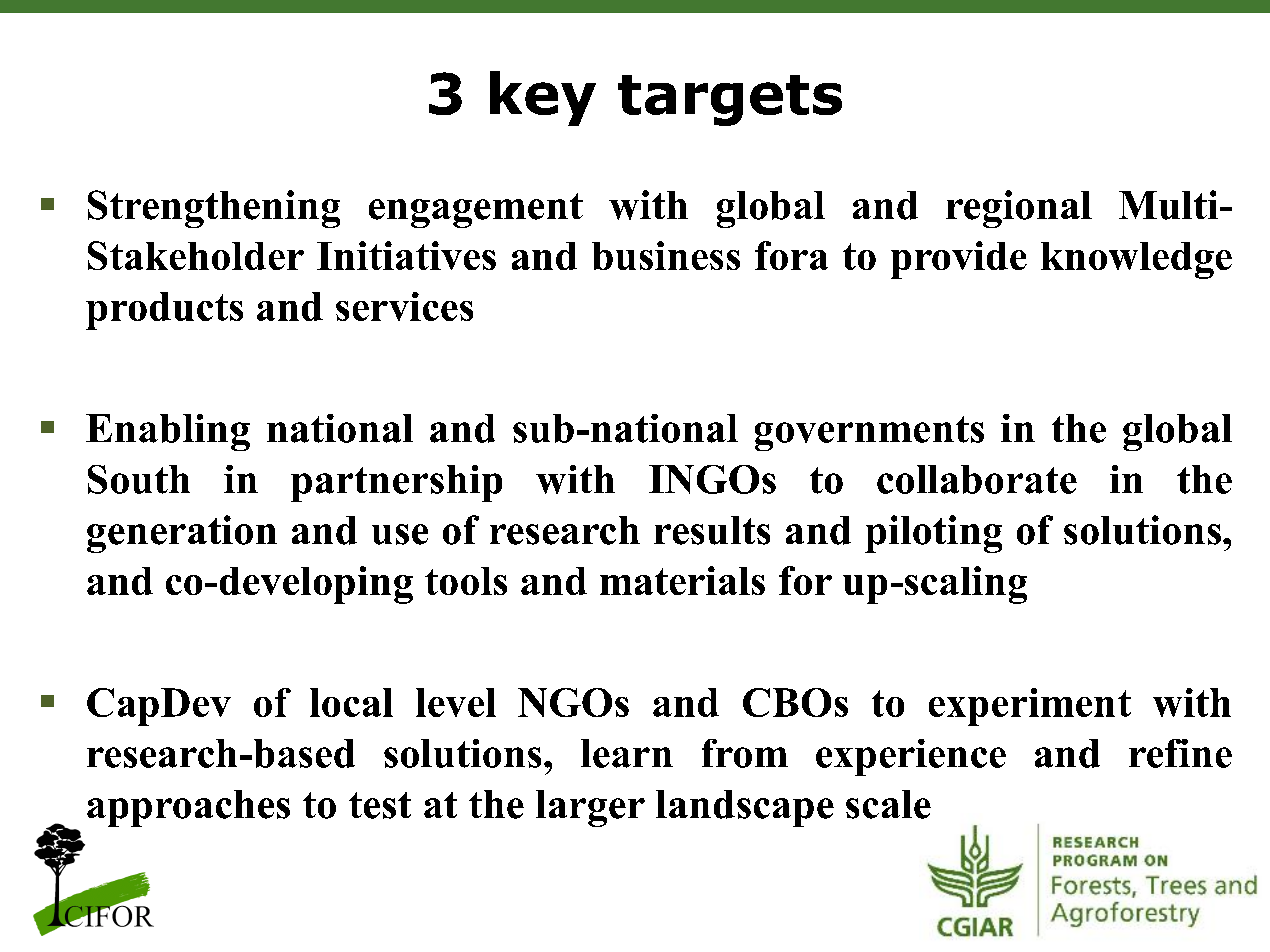  What do you see at coordinates (977, 479) in the screenshot?
I see `collaborate` at bounding box center [977, 479].
